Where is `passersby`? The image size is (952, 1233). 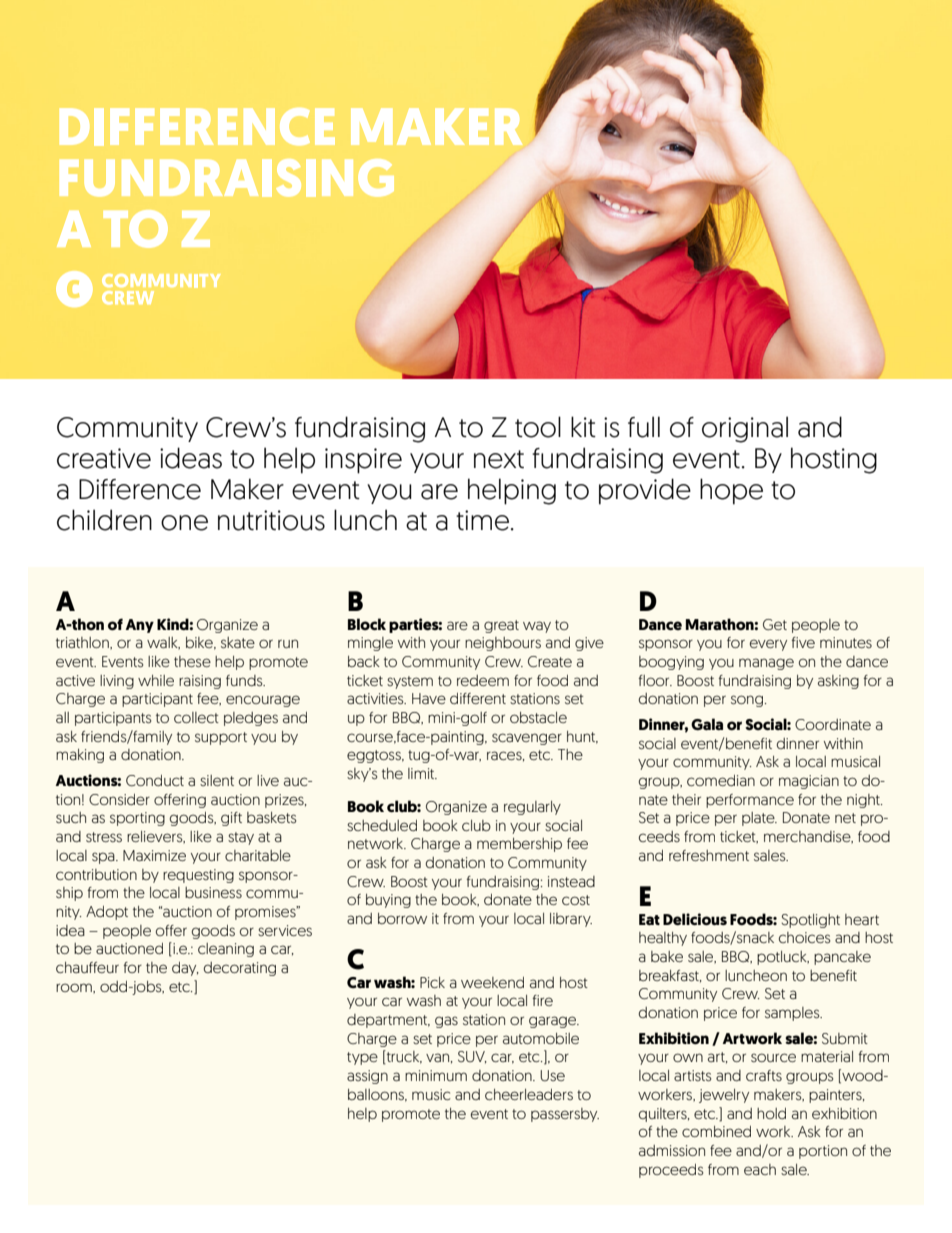 passersby is located at coordinates (565, 1115).
